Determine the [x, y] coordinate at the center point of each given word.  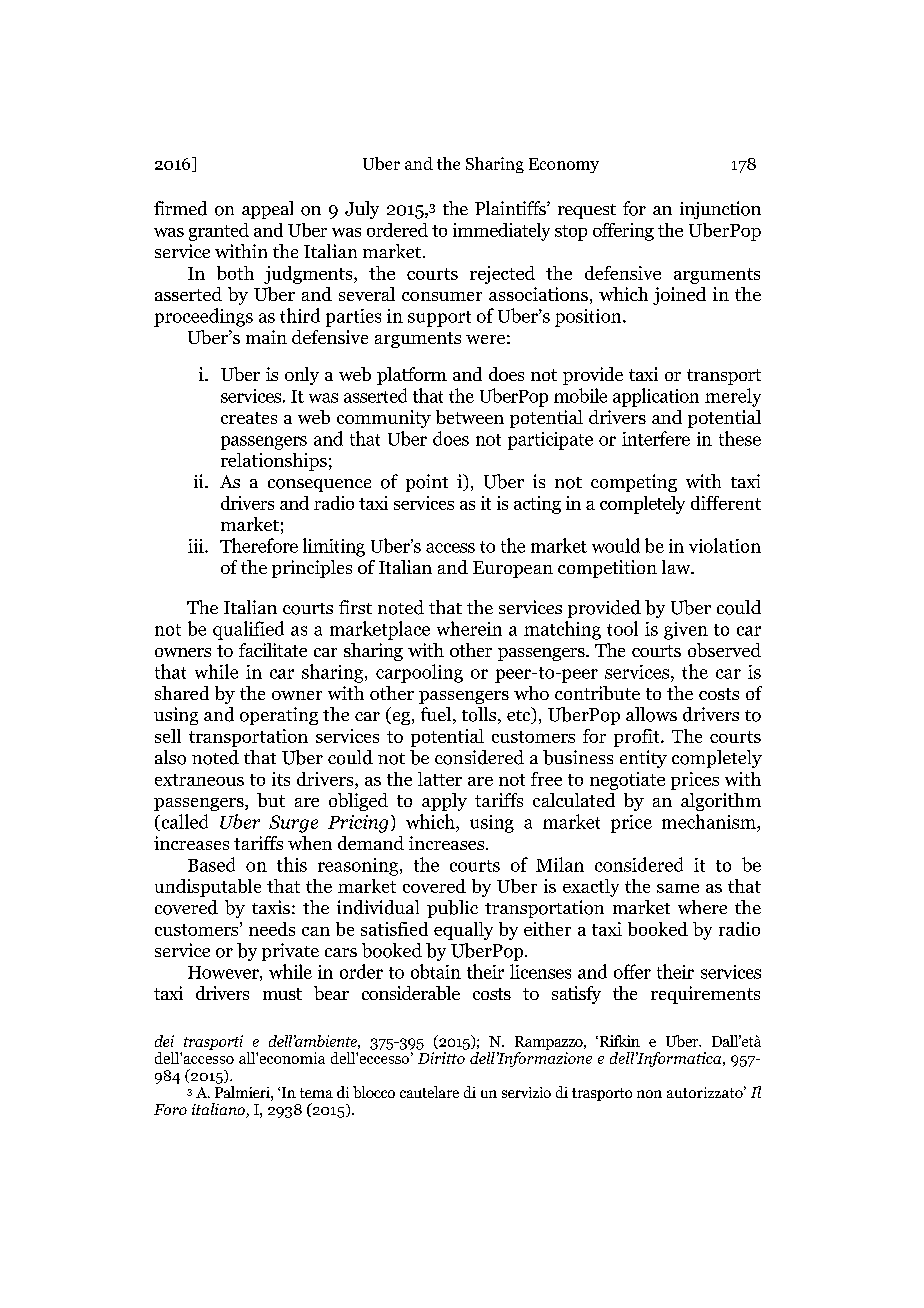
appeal [267, 210]
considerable [411, 993]
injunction [720, 210]
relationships [274, 462]
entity [643, 759]
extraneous [199, 780]
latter [440, 779]
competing [634, 483]
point [427, 483]
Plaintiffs [511, 208]
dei [164, 1041]
